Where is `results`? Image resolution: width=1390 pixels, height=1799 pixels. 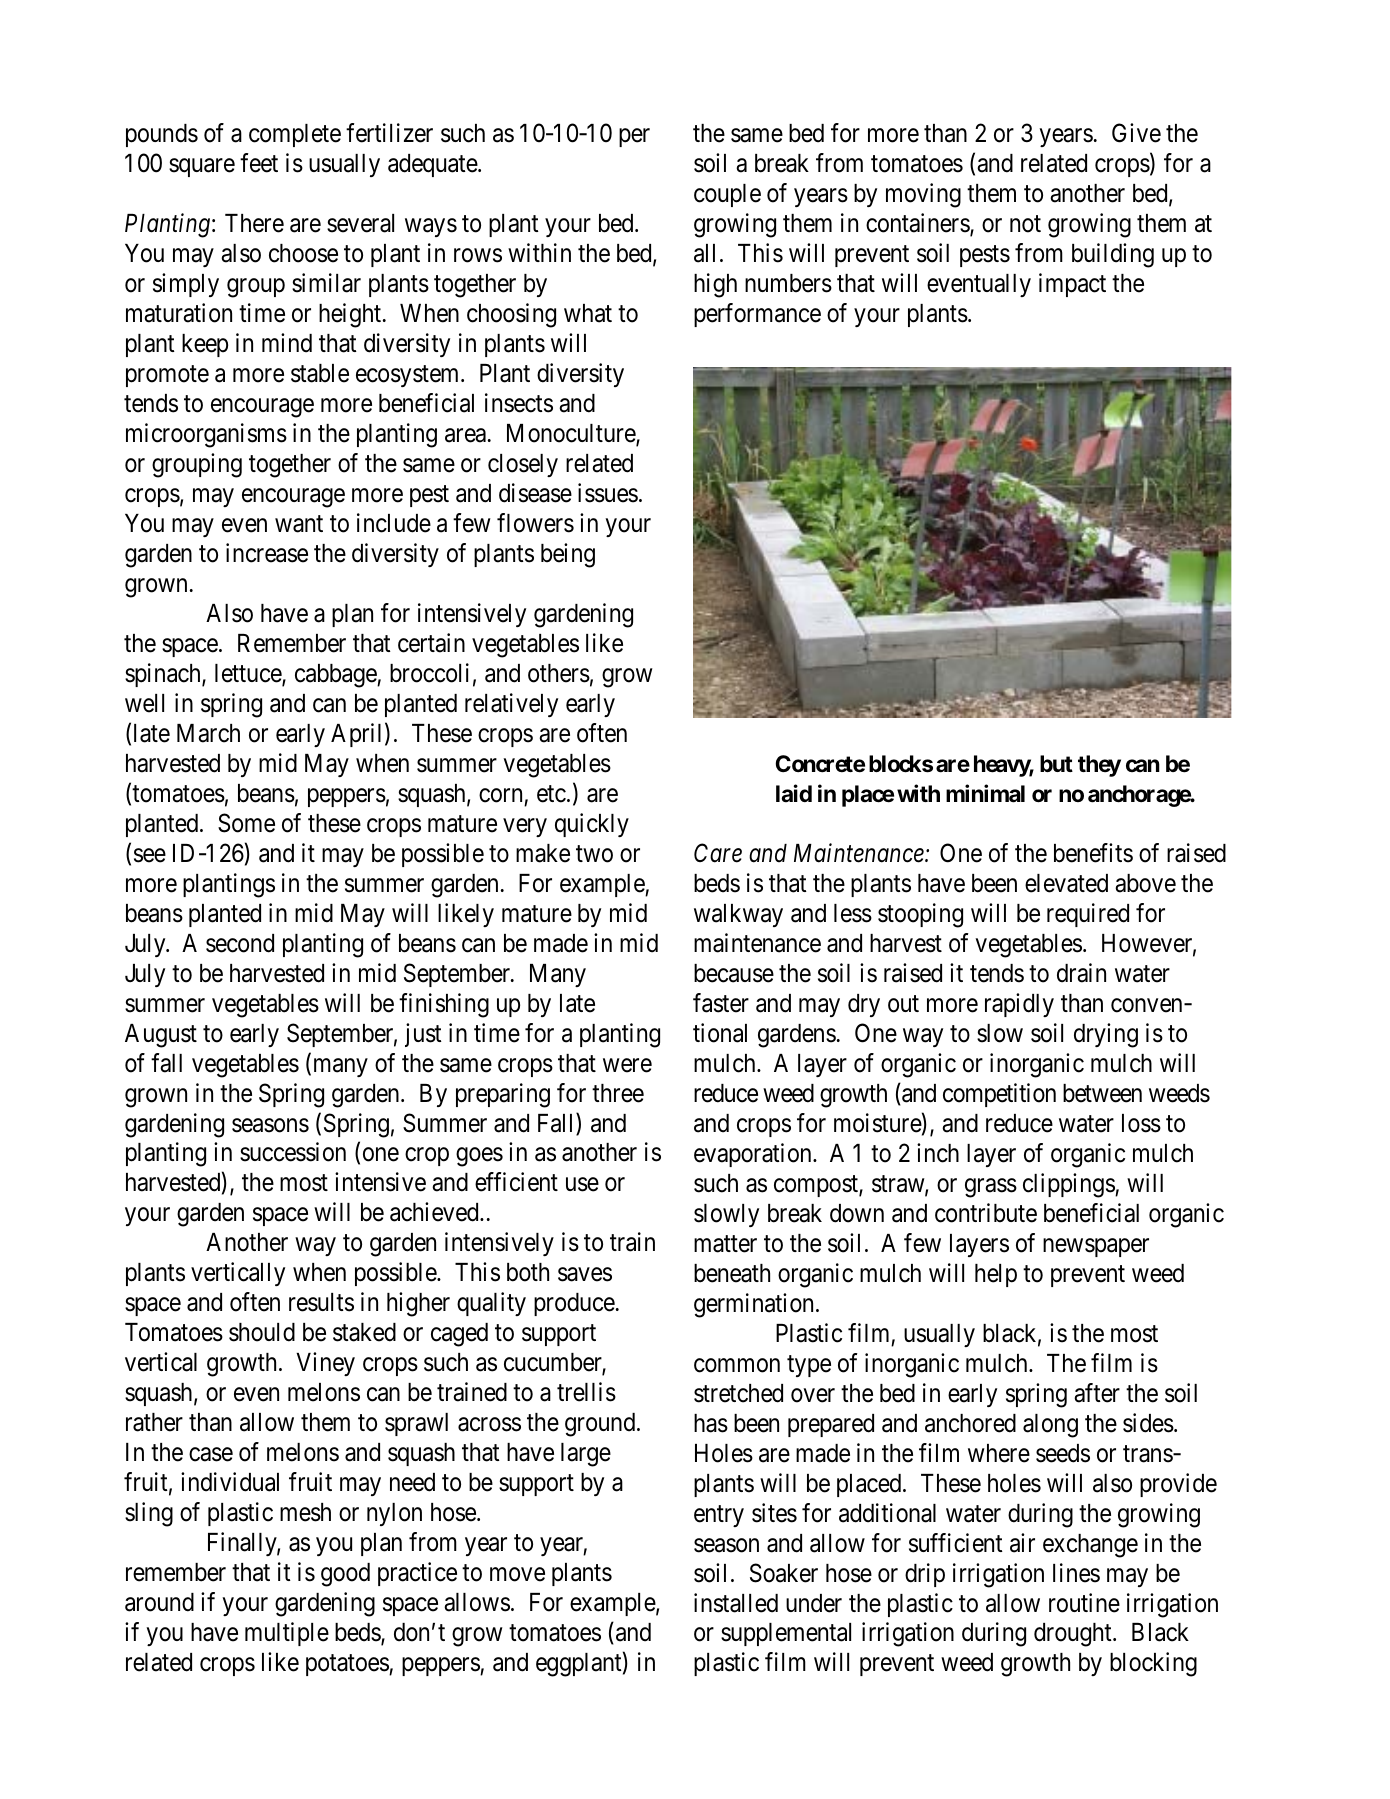
results is located at coordinates (321, 1302).
